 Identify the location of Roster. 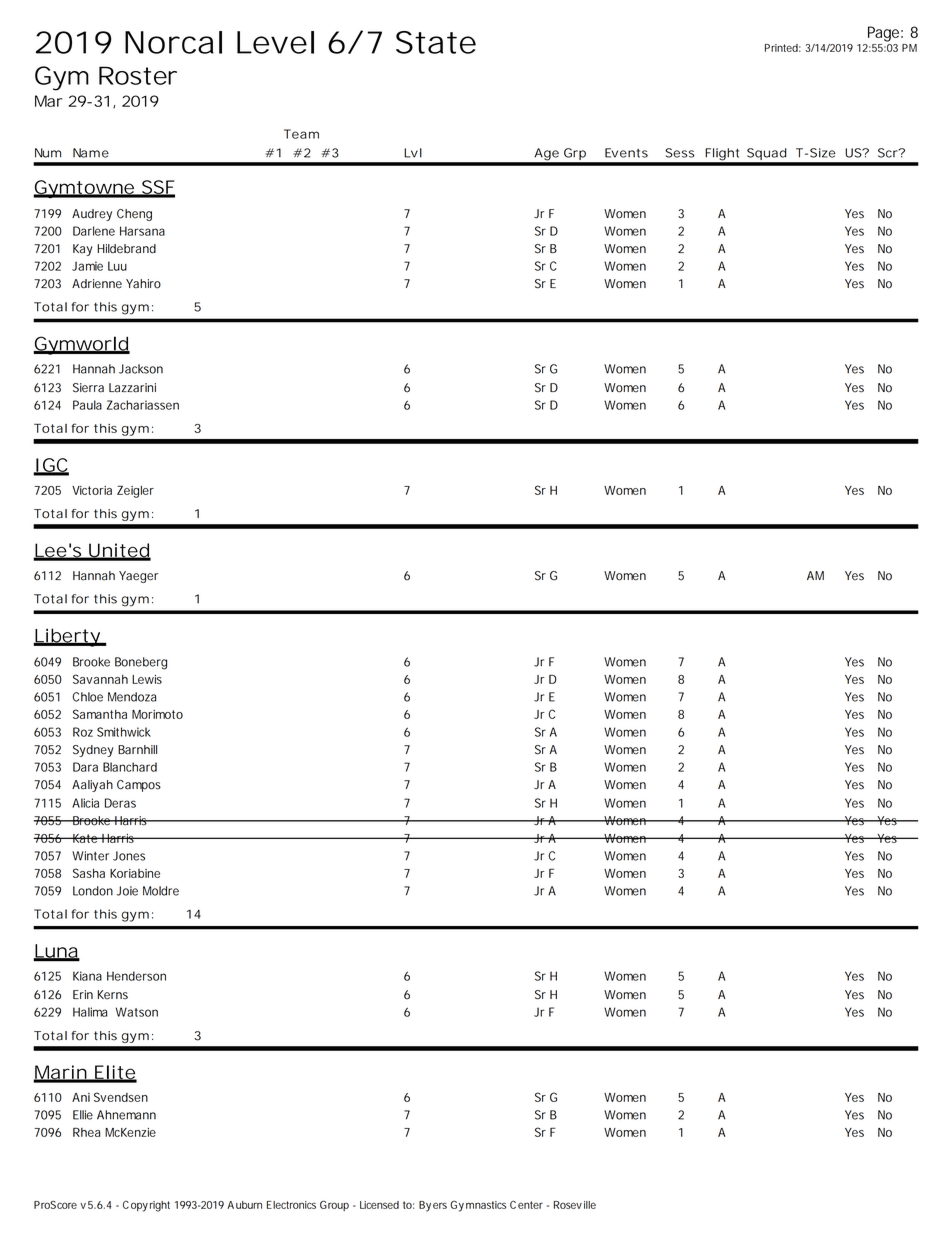
(138, 75).
